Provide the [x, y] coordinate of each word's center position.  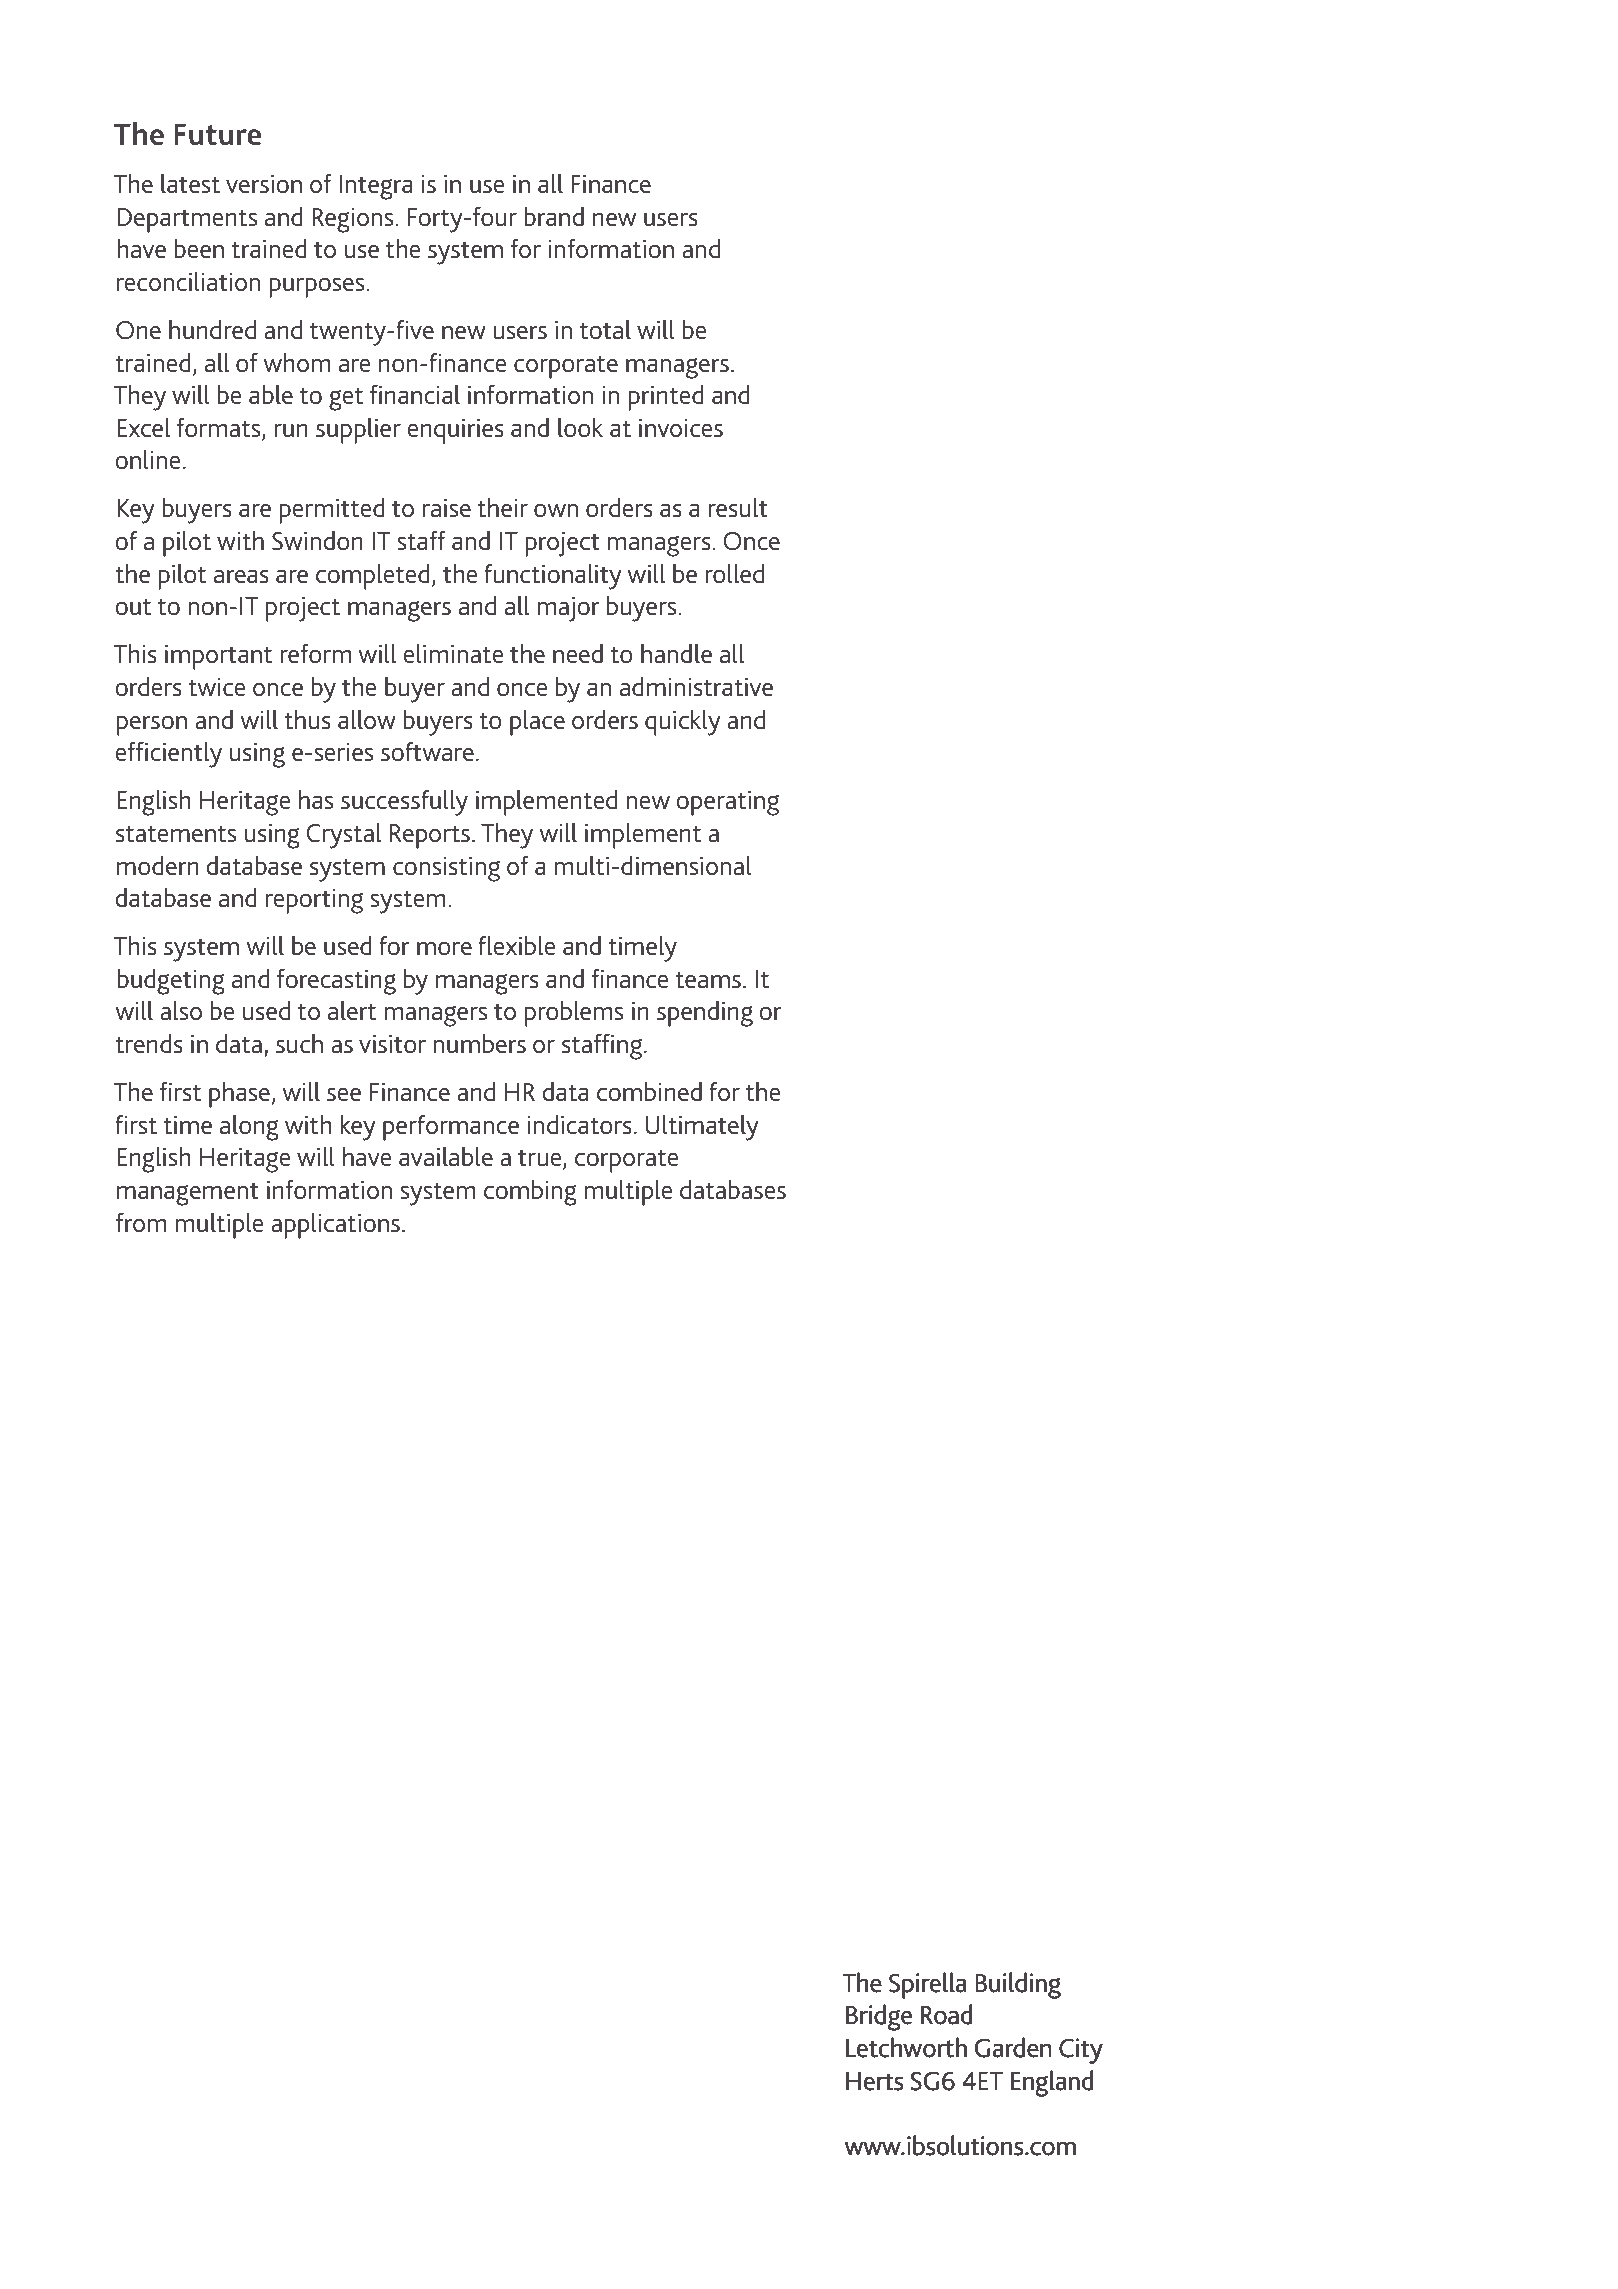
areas [241, 577]
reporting [314, 901]
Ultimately [702, 1127]
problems [574, 1013]
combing [530, 1192]
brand [554, 216]
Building [1018, 1986]
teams [708, 980]
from [141, 1223]
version [264, 184]
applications [335, 1225]
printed [666, 397]
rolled [734, 573]
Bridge [879, 2018]
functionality [553, 576]
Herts [874, 2081]
